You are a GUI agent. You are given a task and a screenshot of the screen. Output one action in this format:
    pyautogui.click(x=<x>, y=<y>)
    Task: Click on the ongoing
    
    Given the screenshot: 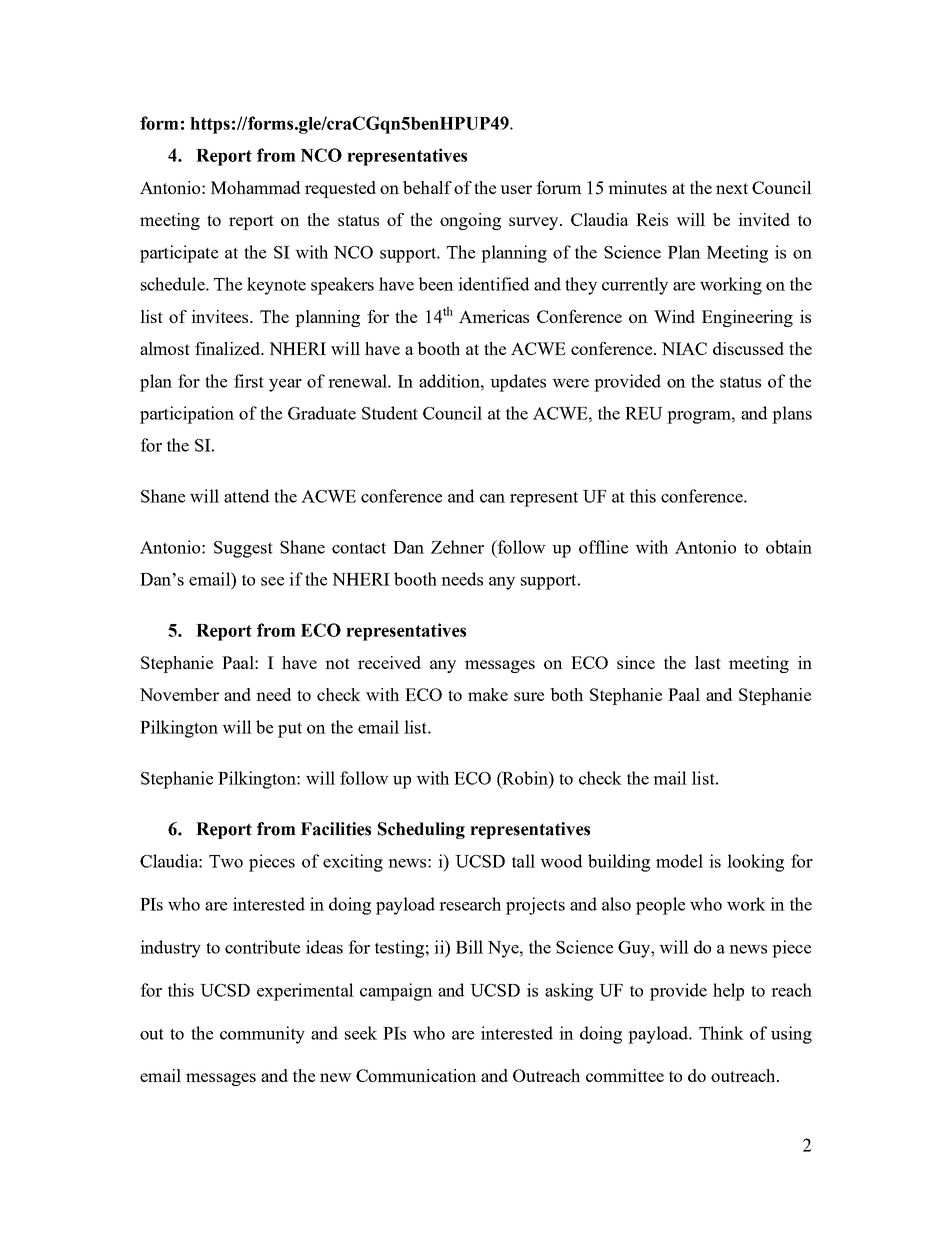 What is the action you would take?
    pyautogui.click(x=470, y=221)
